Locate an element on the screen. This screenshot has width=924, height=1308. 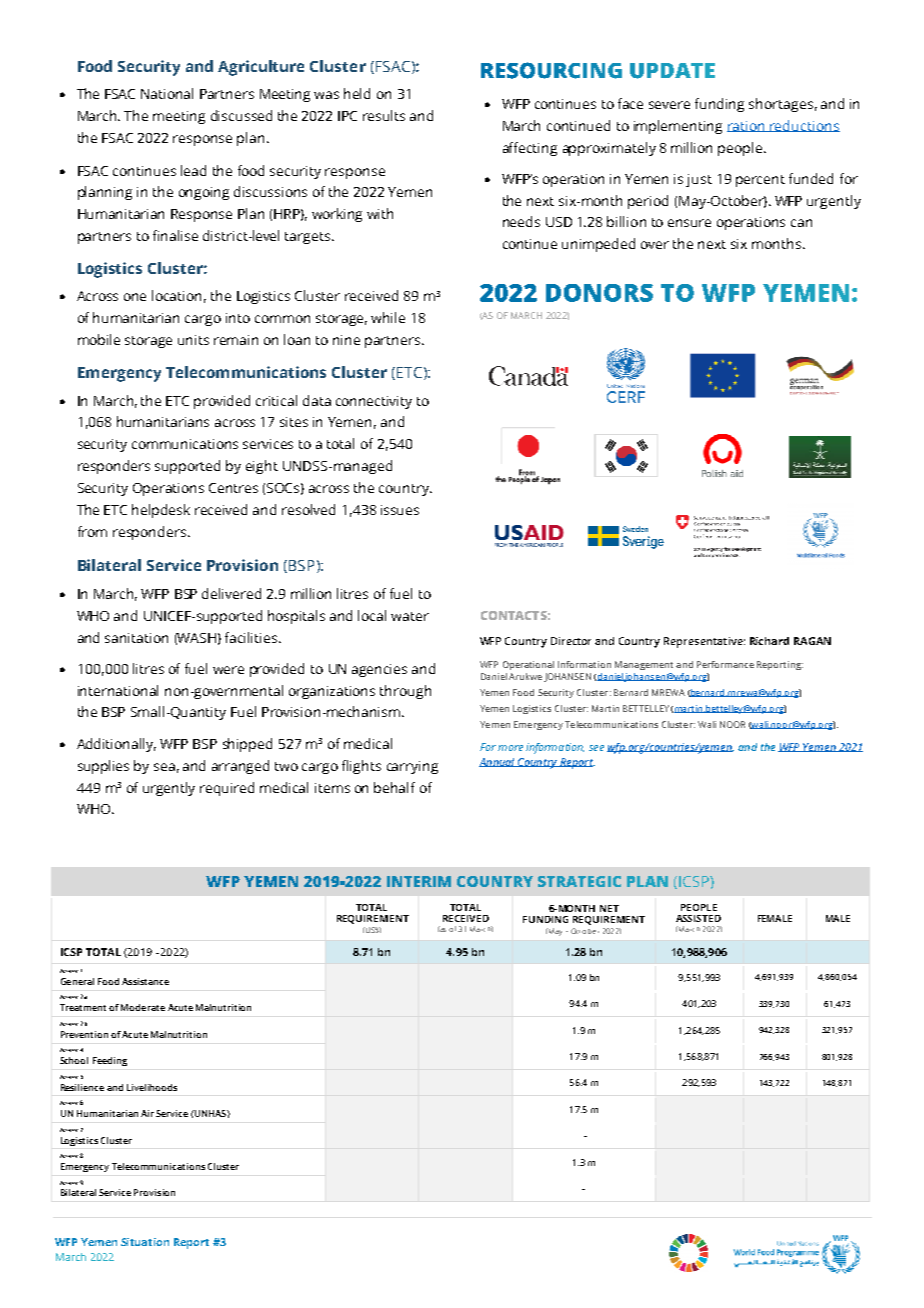
Assistance is located at coordinates (145, 981).
